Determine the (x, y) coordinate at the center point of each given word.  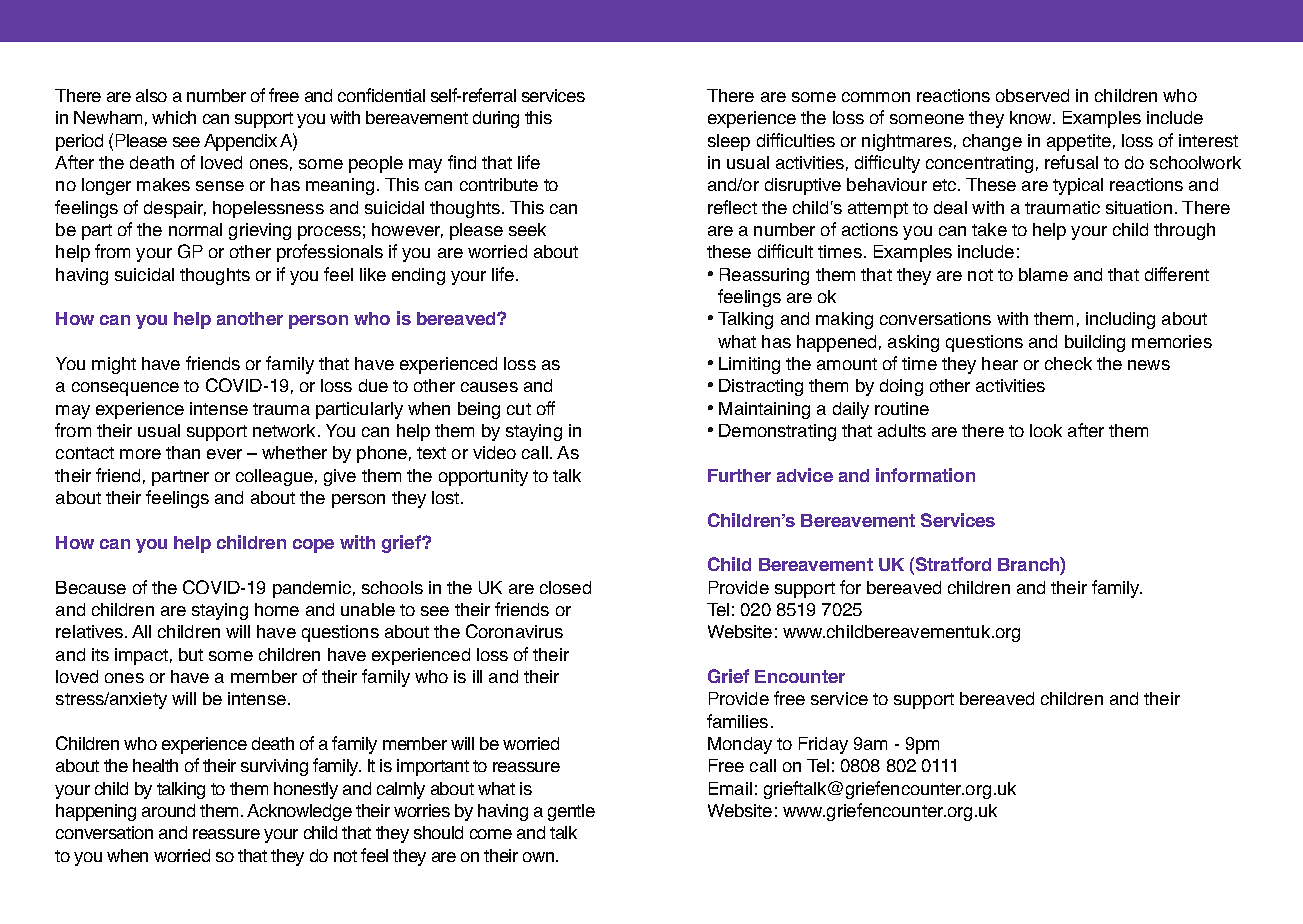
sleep (729, 142)
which (174, 117)
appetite (1079, 142)
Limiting (749, 365)
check (1068, 363)
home (277, 609)
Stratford (953, 564)
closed (565, 587)
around (168, 810)
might (114, 365)
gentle (571, 812)
